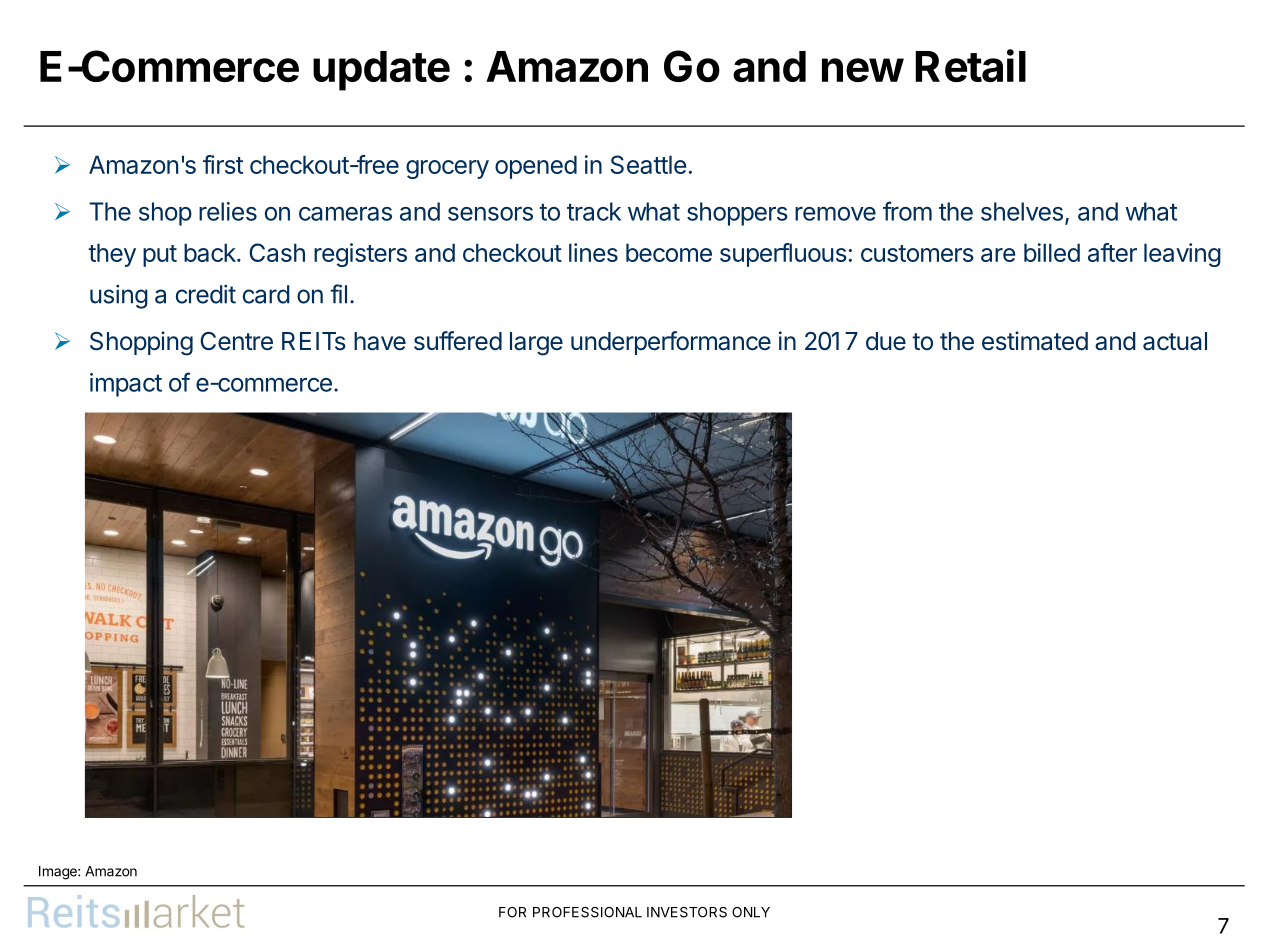  What do you see at coordinates (751, 912) in the screenshot?
I see `ONLY` at bounding box center [751, 912].
